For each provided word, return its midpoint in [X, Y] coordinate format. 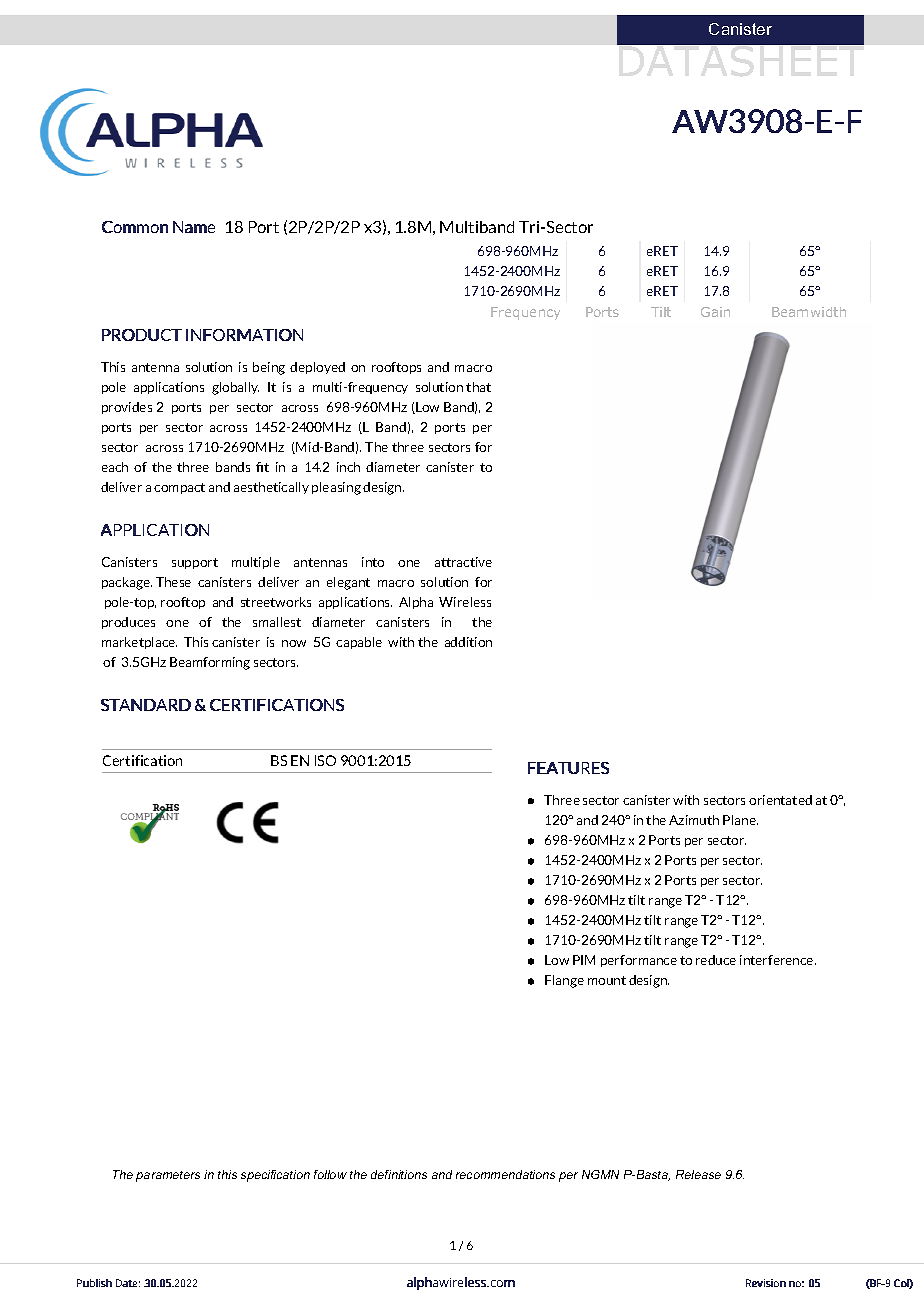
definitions [399, 1174]
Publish [94, 1283]
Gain [715, 312]
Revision [766, 1283]
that [478, 387]
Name [194, 227]
